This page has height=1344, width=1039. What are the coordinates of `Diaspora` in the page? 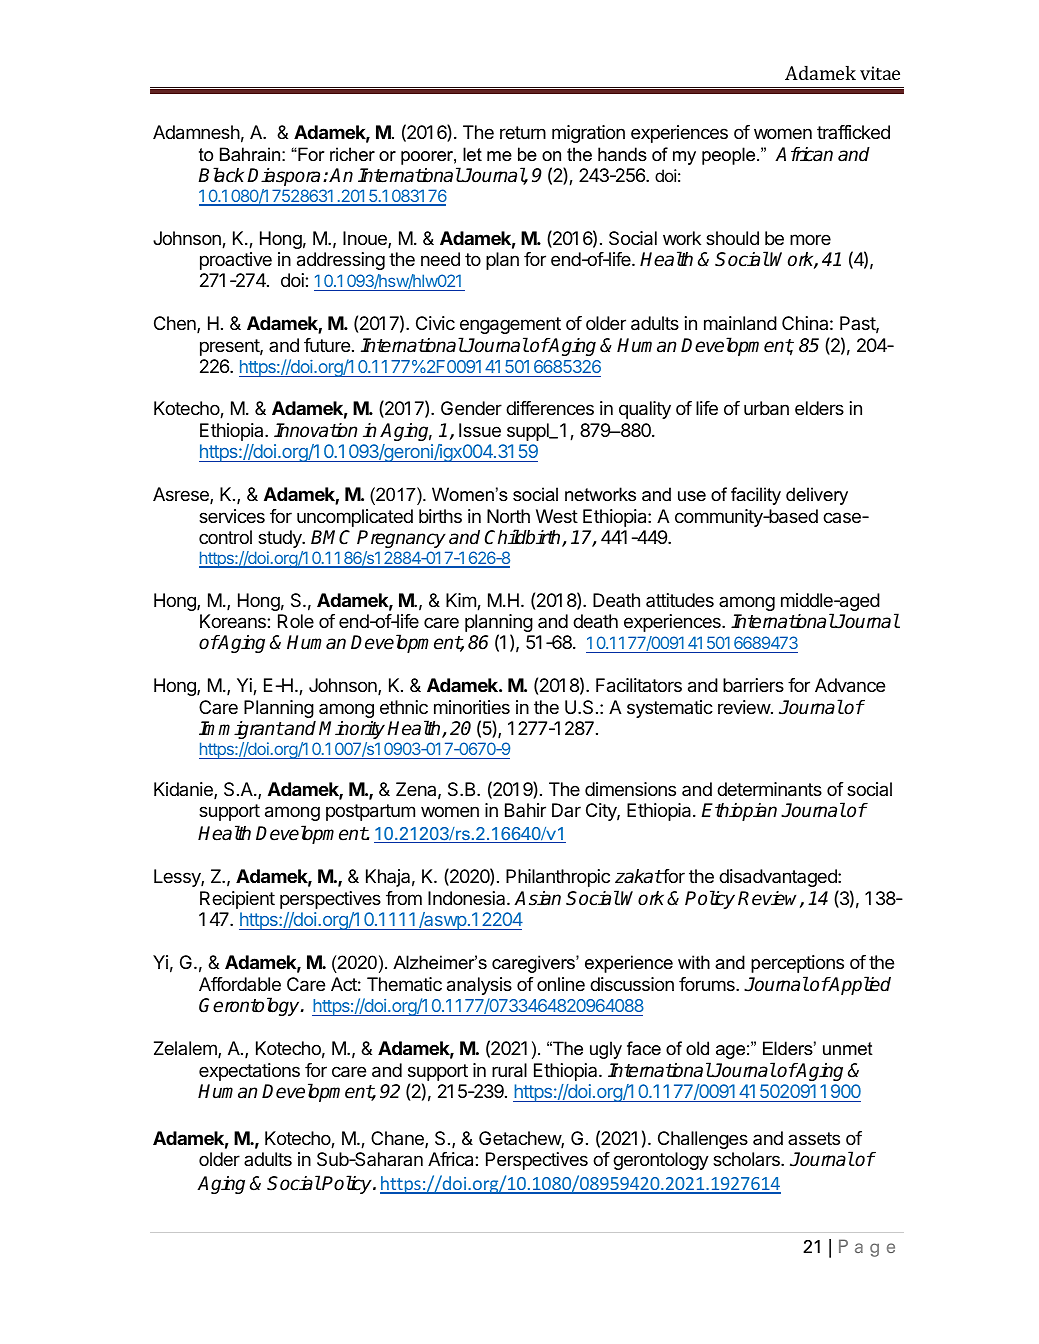 It's located at (283, 177).
